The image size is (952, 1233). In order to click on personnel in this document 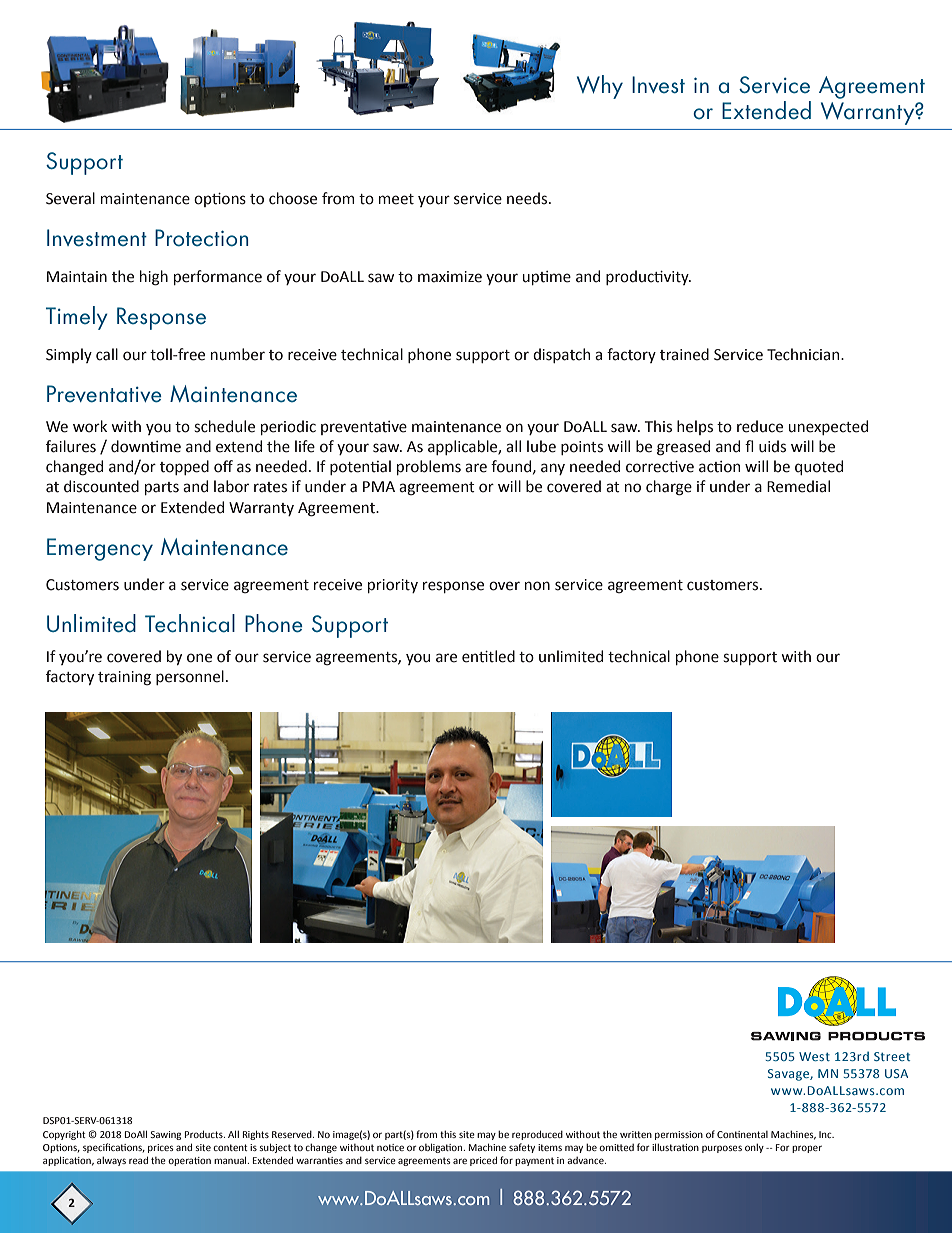, I will do `click(190, 677)`.
